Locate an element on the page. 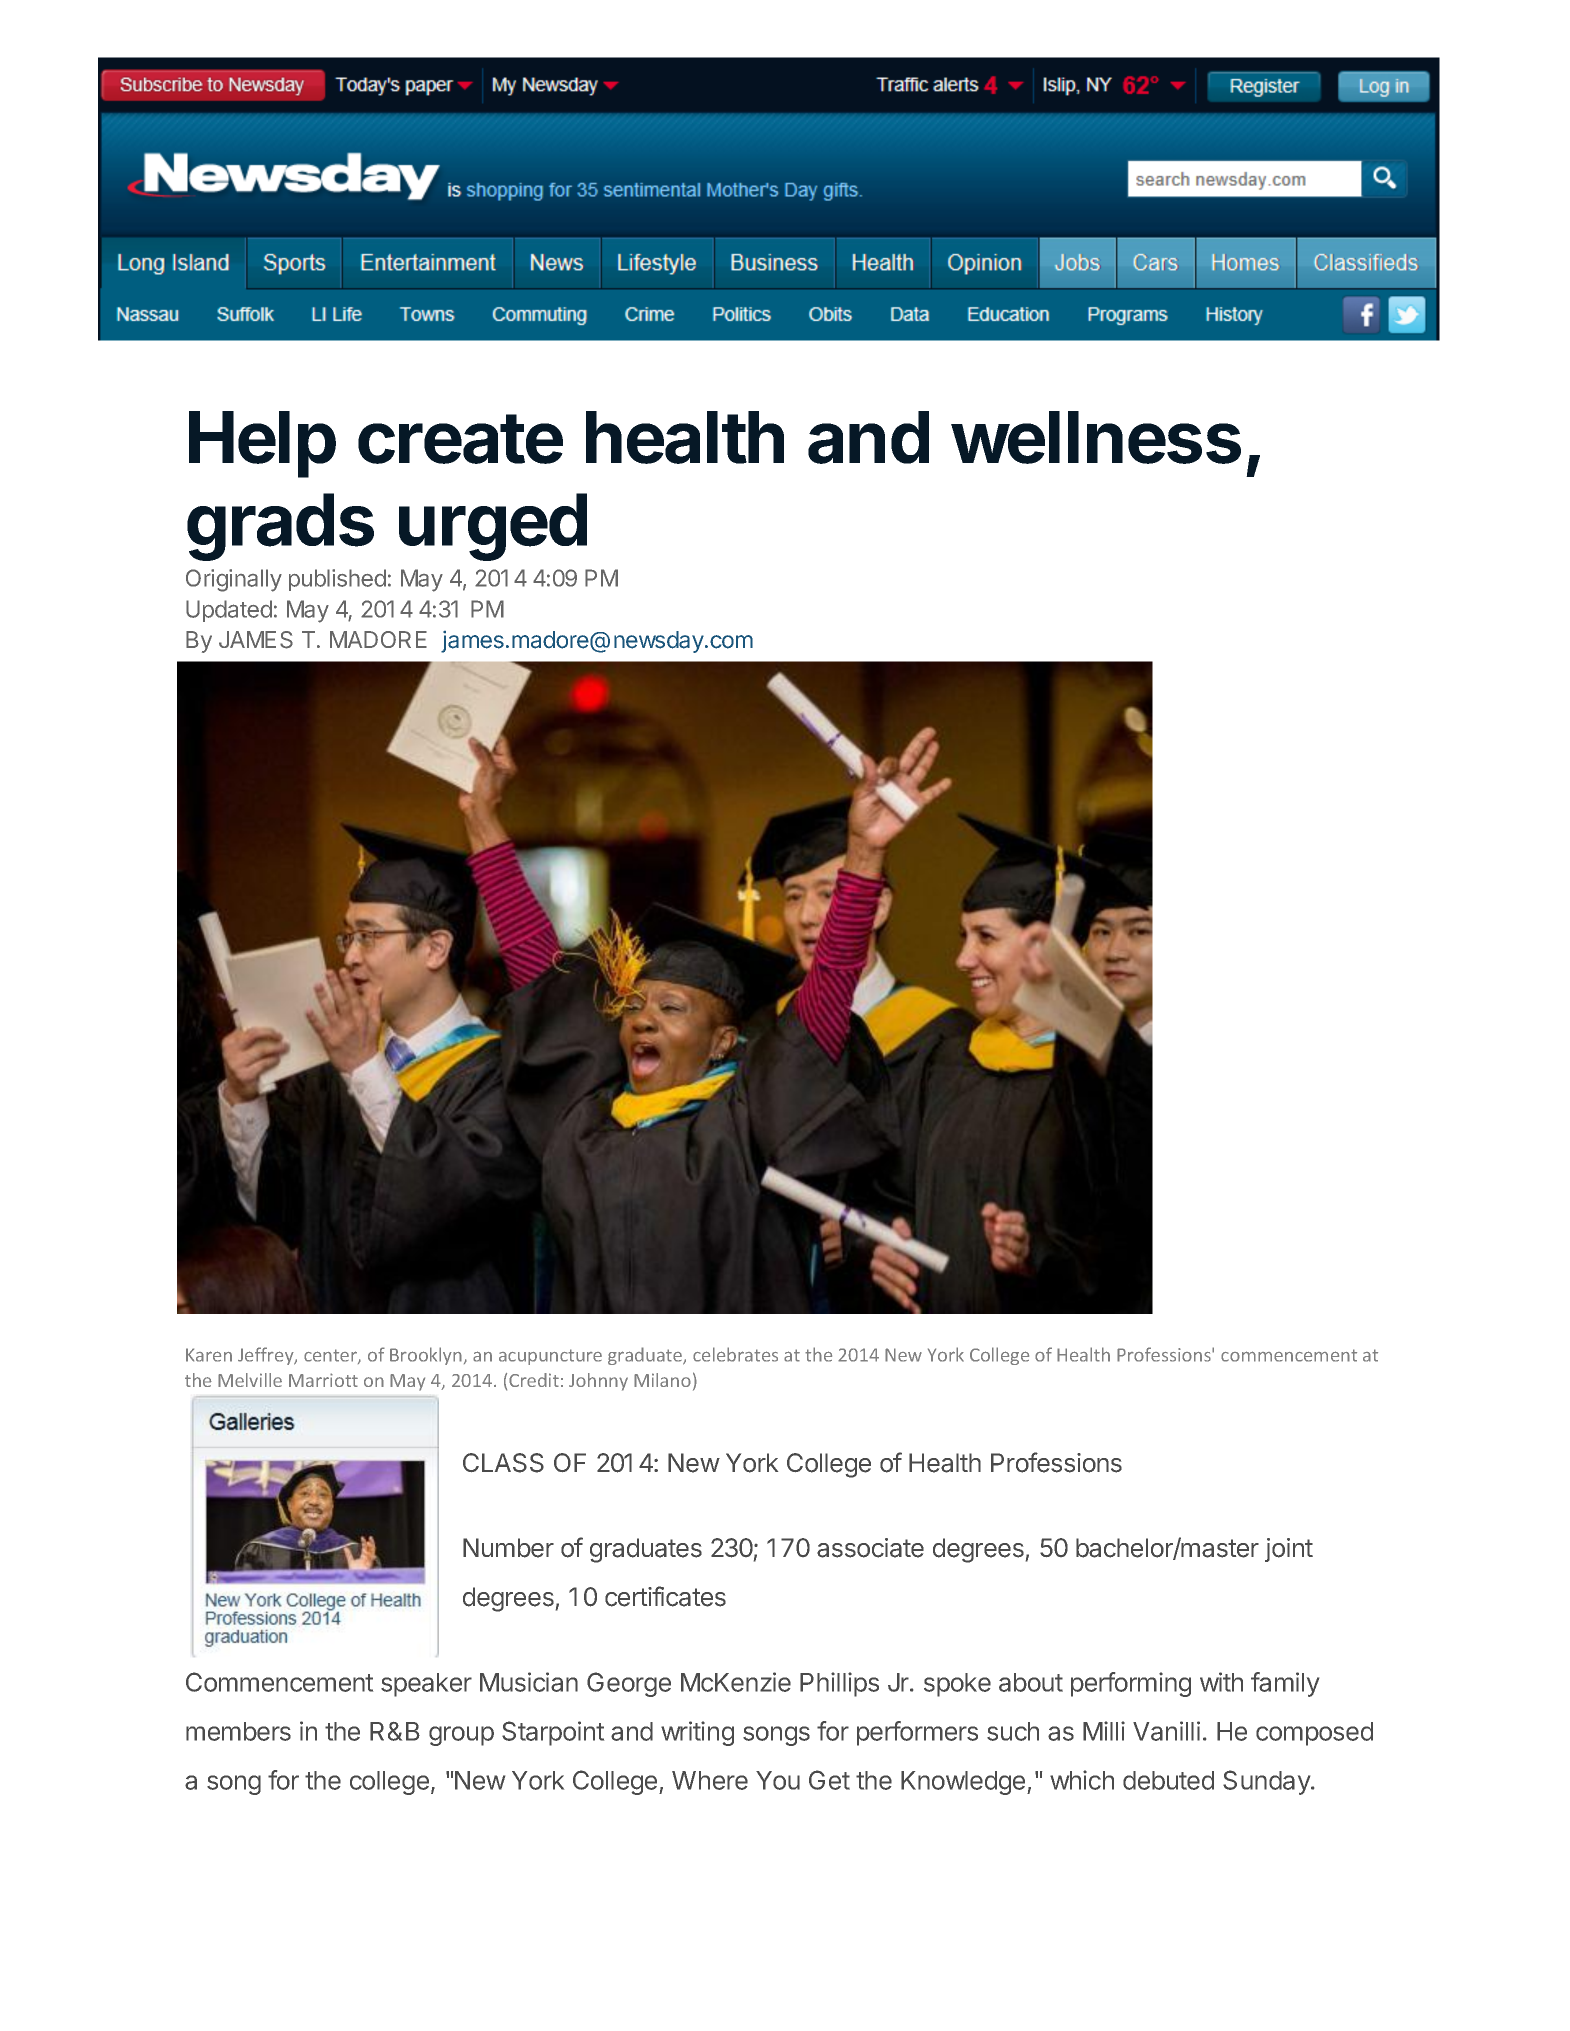 The height and width of the page is (2031, 1570). wellness is located at coordinates (1096, 437).
